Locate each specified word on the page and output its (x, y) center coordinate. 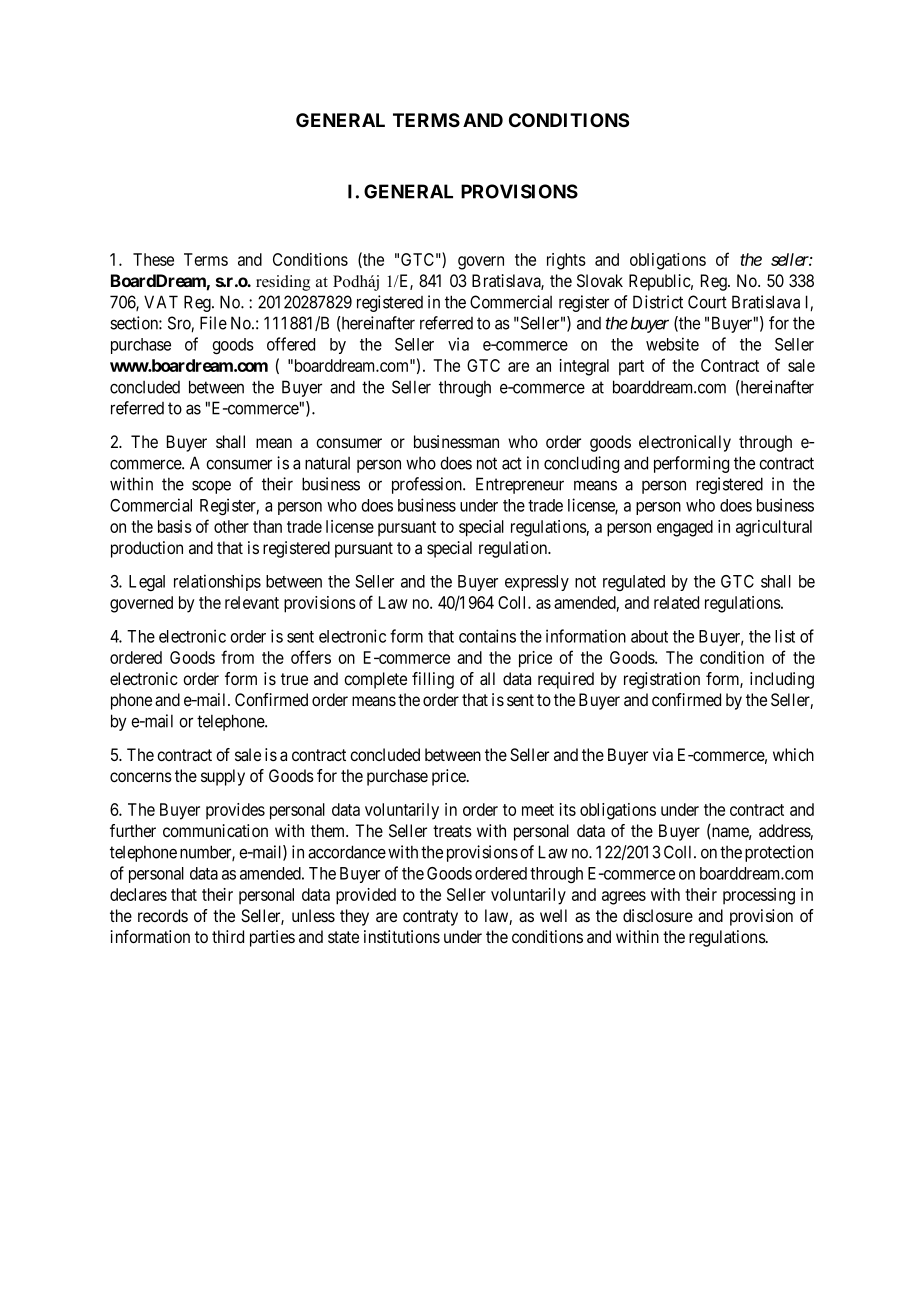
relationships (217, 582)
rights (566, 261)
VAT (161, 302)
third (228, 936)
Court (707, 302)
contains (487, 636)
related (676, 602)
